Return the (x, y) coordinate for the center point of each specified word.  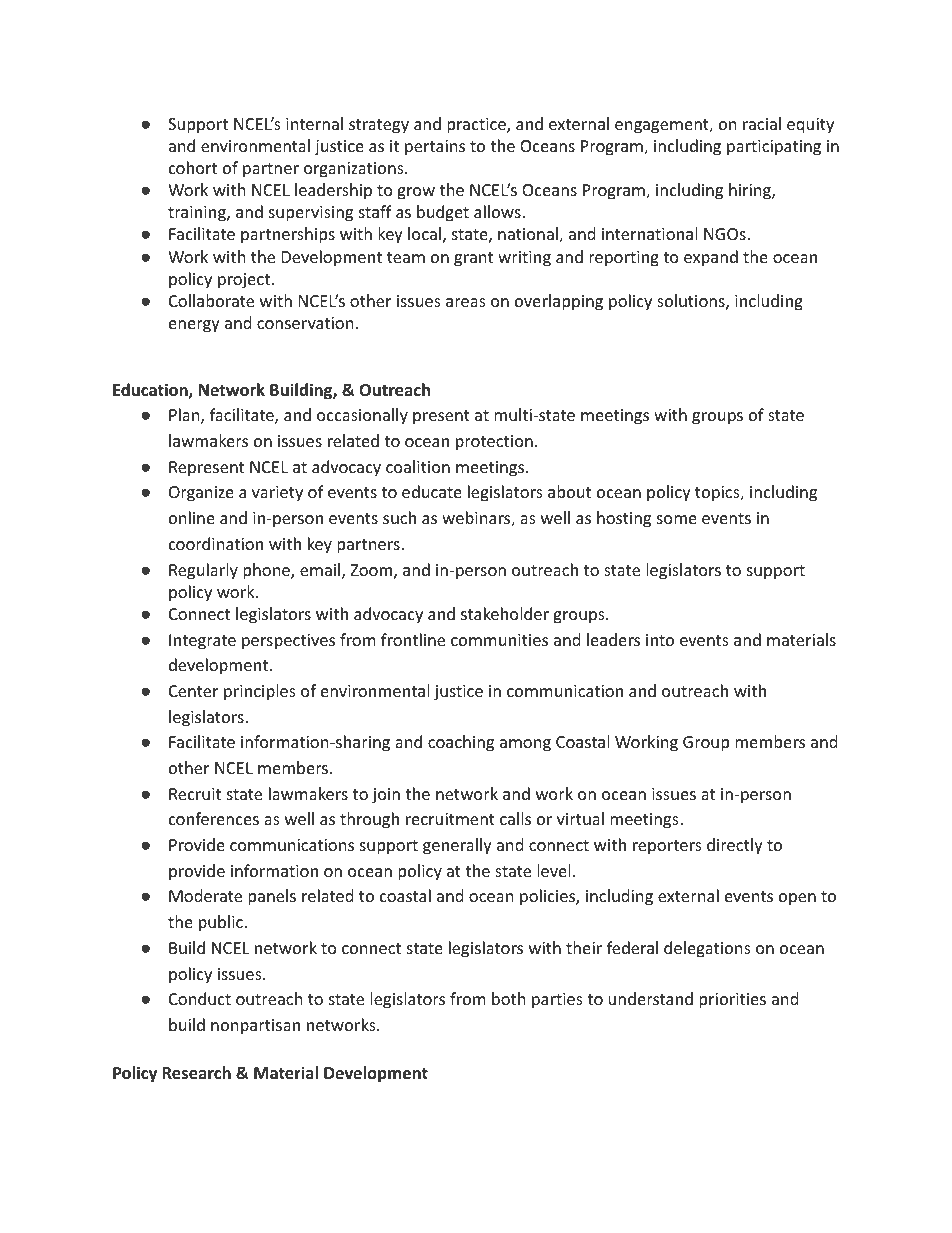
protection (494, 443)
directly (735, 846)
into (660, 640)
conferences (214, 818)
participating (774, 148)
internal (314, 123)
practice (477, 126)
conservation (305, 323)
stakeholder (505, 613)
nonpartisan (255, 1027)
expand (711, 258)
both (509, 998)
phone (267, 571)
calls (515, 818)
